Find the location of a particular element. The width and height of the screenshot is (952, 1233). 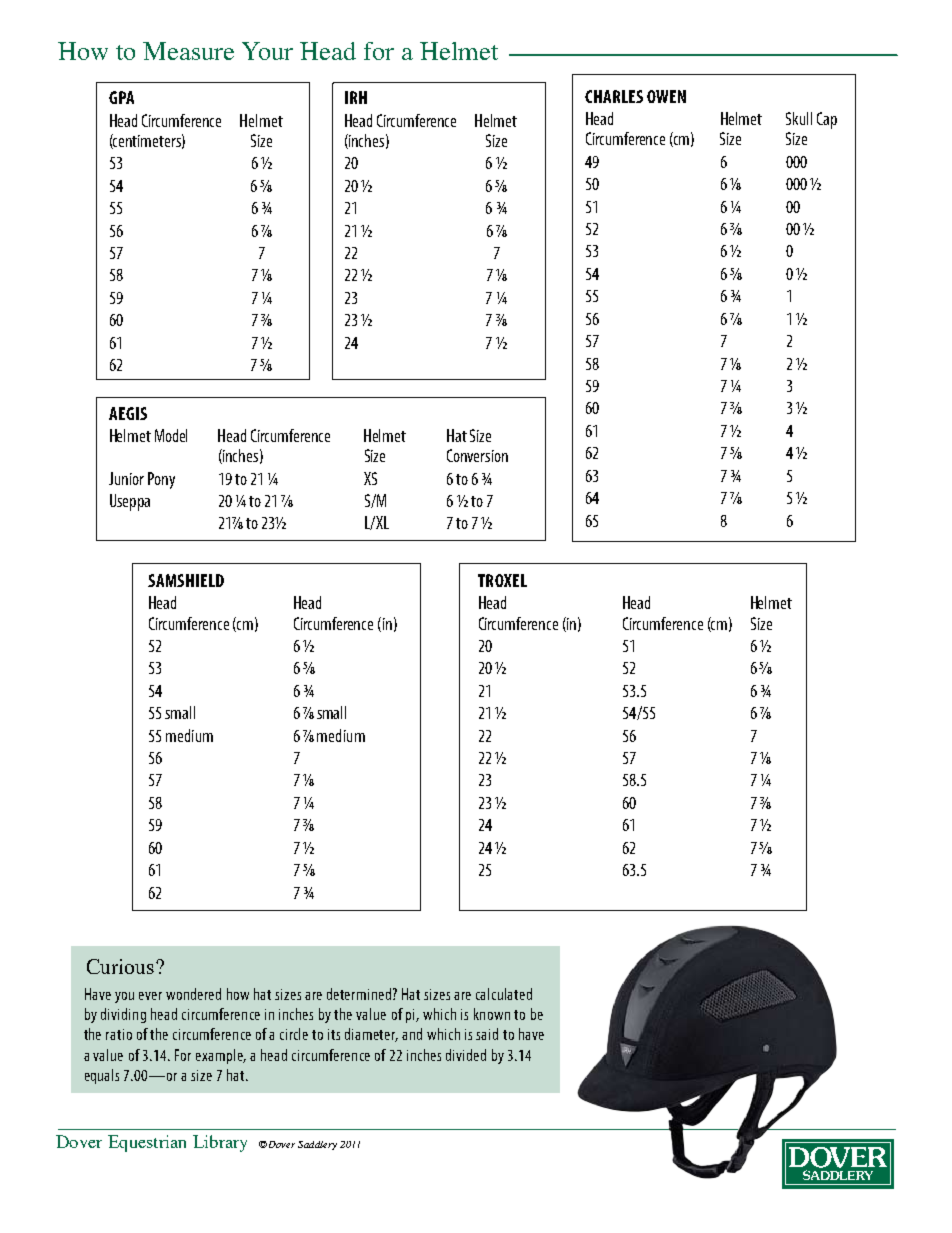

said is located at coordinates (487, 1034).
